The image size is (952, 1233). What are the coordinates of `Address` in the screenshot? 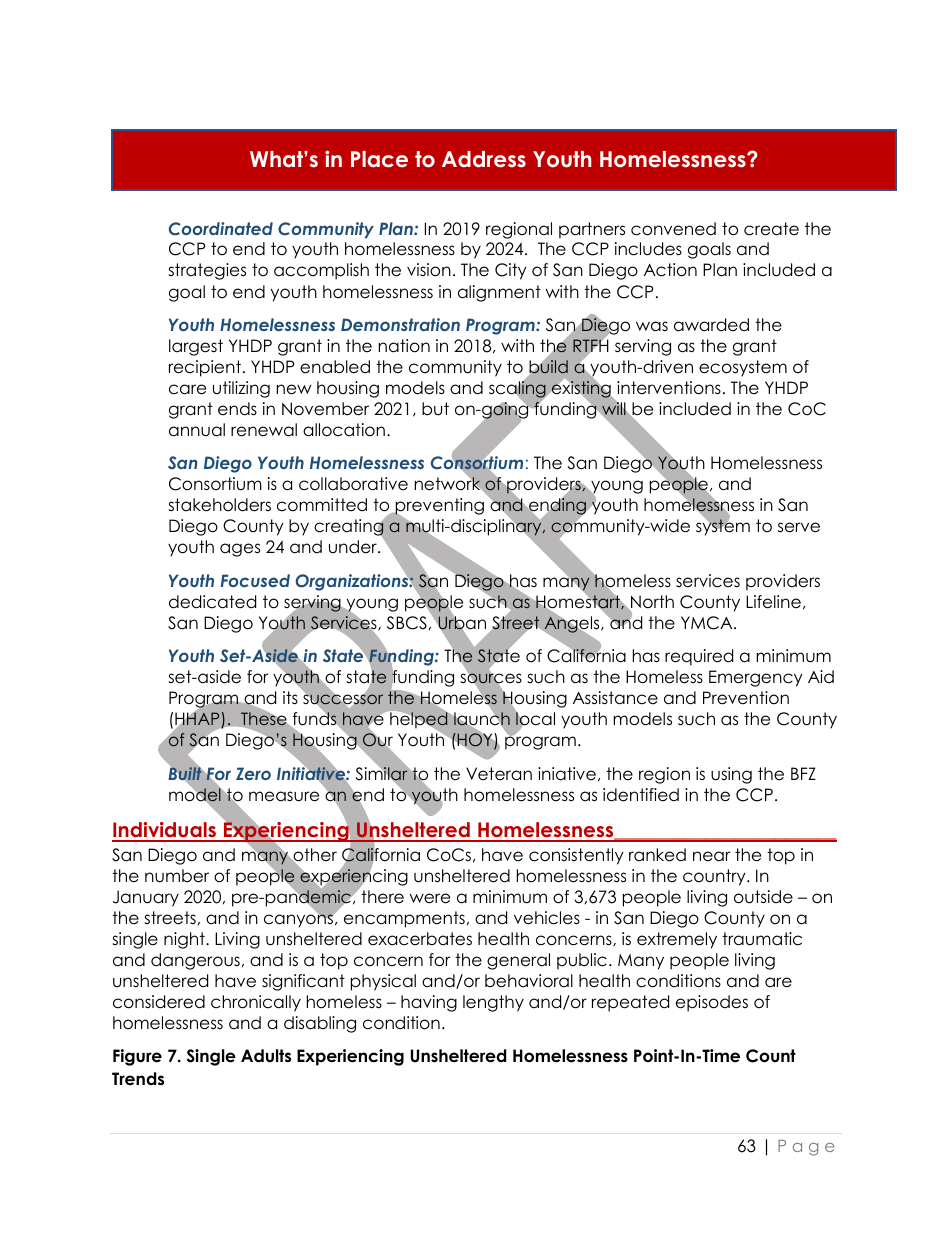 It's located at (484, 159).
